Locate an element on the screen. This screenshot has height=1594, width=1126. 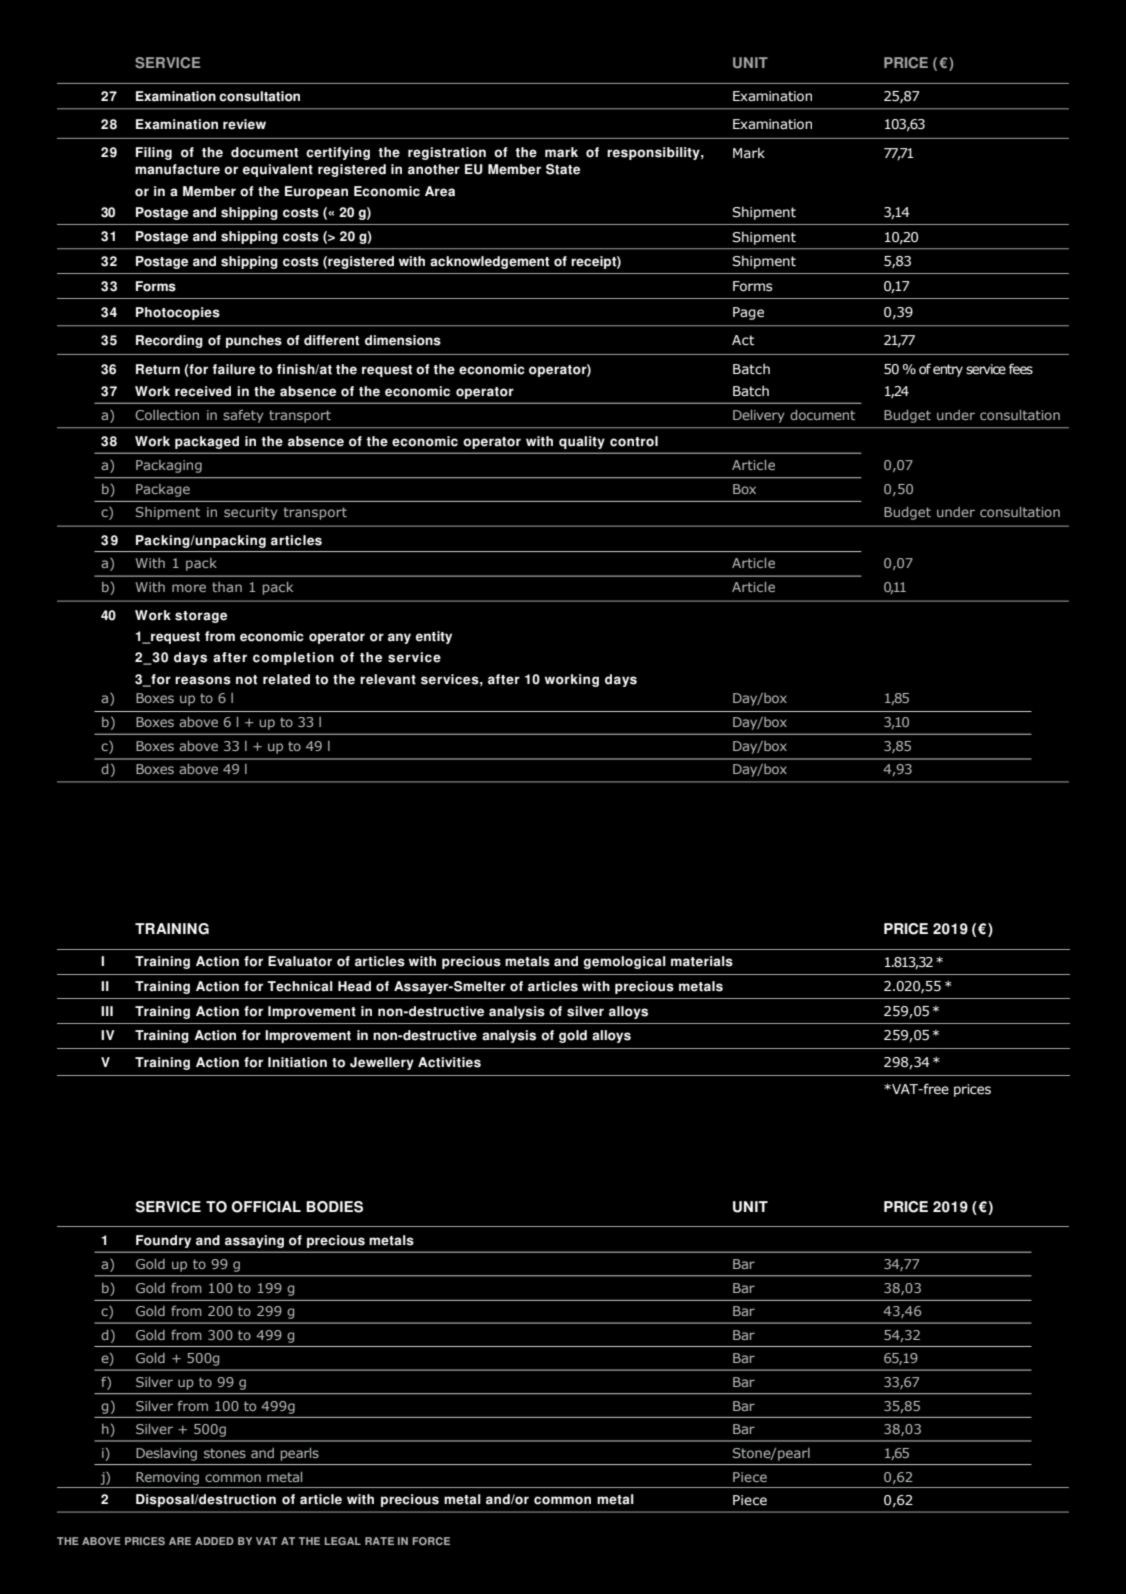
storage is located at coordinates (201, 617).
